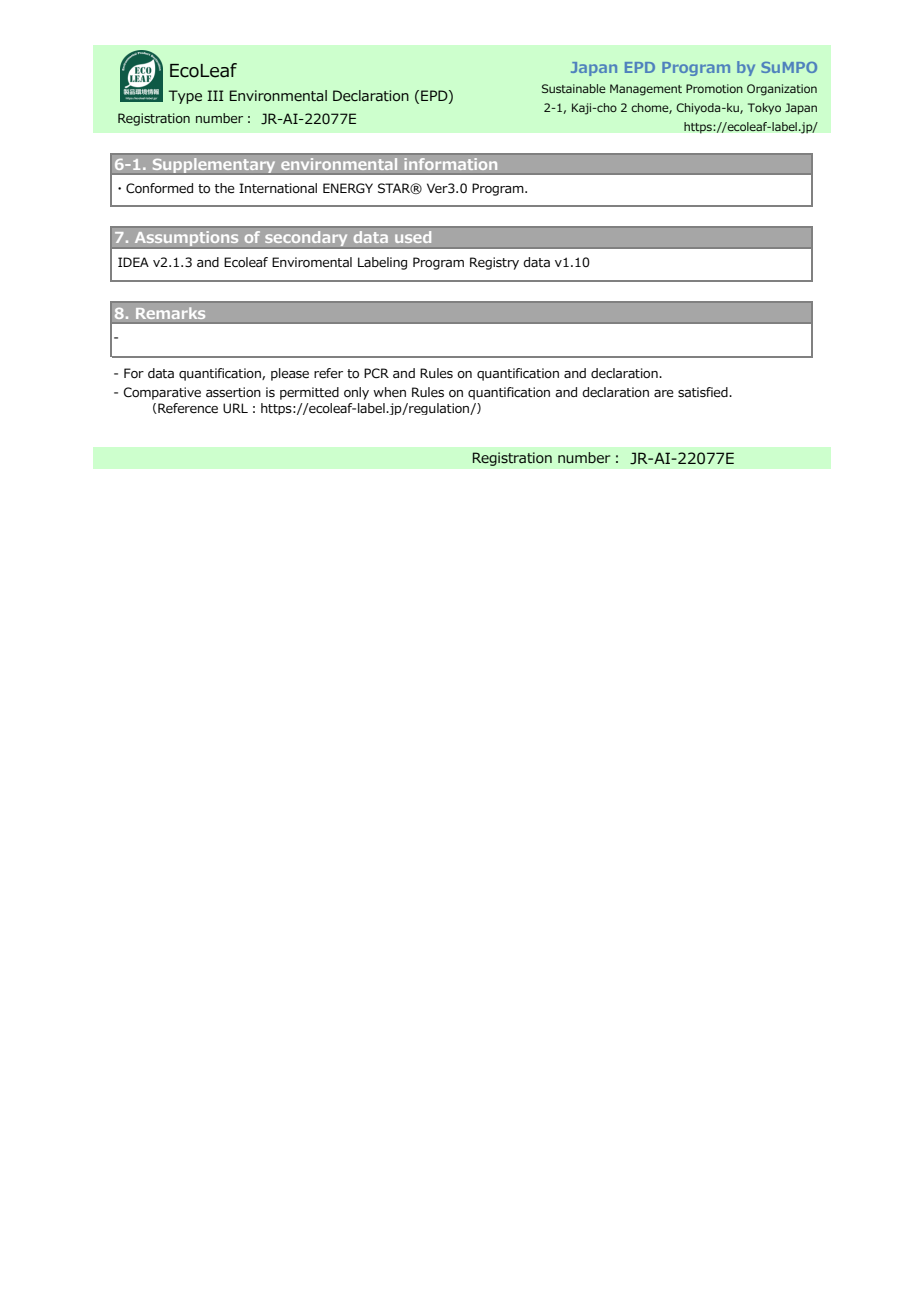 The width and height of the screenshot is (924, 1308). What do you see at coordinates (704, 392) in the screenshot?
I see `satisfied` at bounding box center [704, 392].
